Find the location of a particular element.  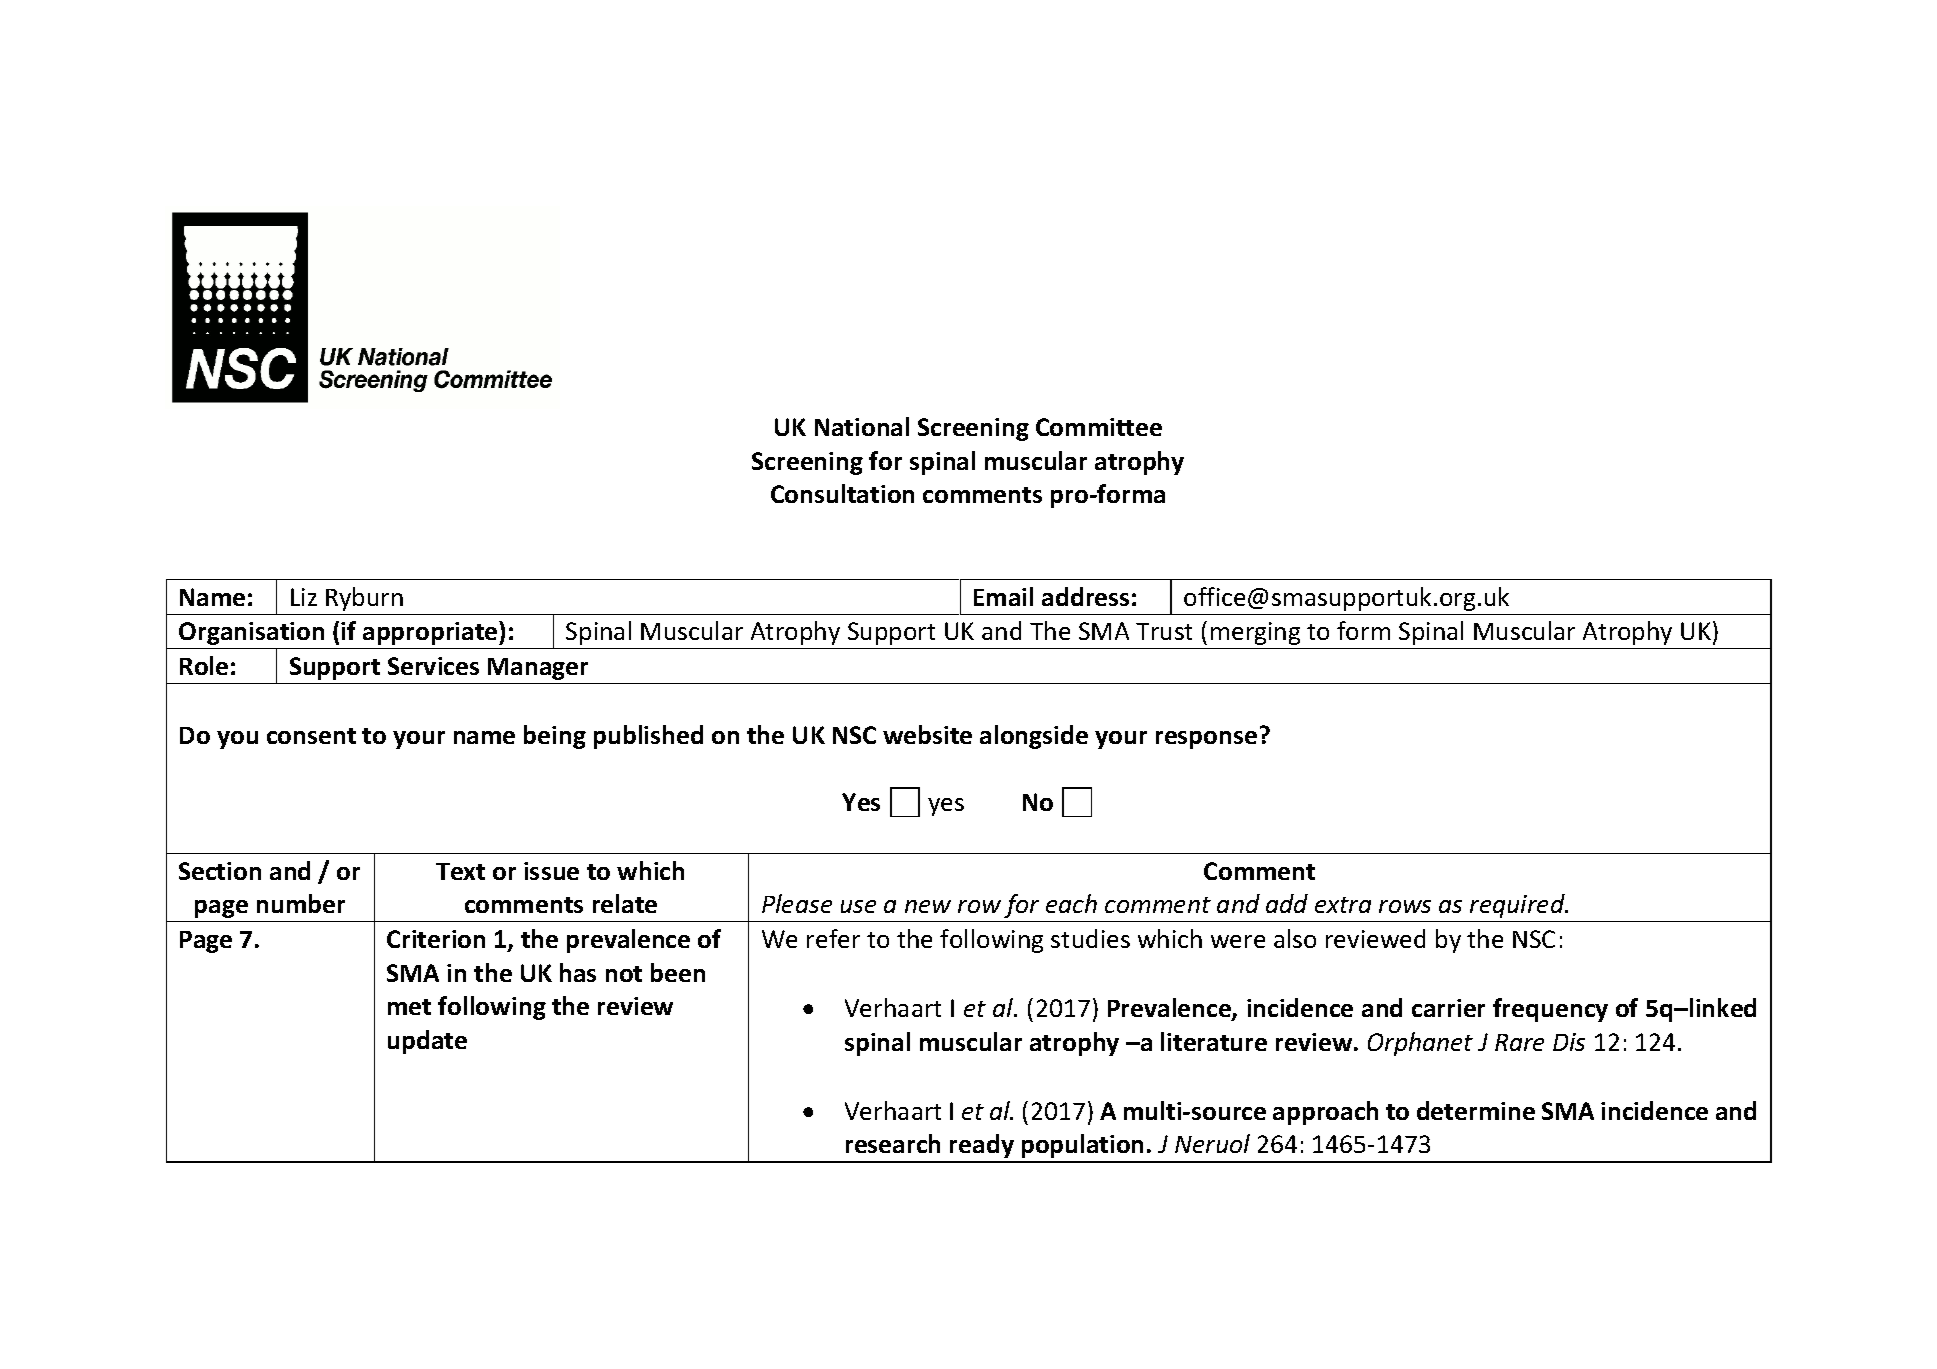

National is located at coordinates (862, 426).
